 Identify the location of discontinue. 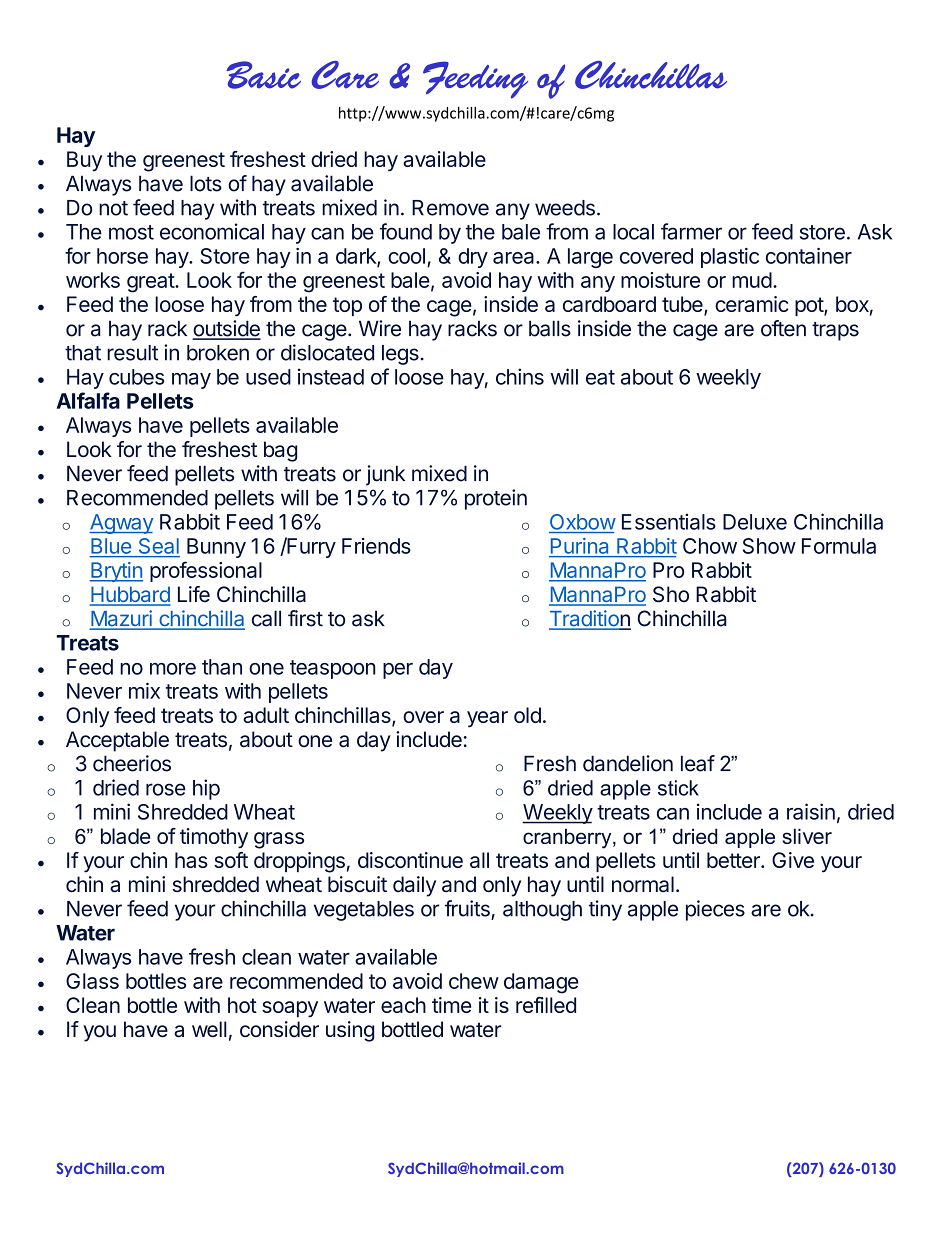
(410, 860).
